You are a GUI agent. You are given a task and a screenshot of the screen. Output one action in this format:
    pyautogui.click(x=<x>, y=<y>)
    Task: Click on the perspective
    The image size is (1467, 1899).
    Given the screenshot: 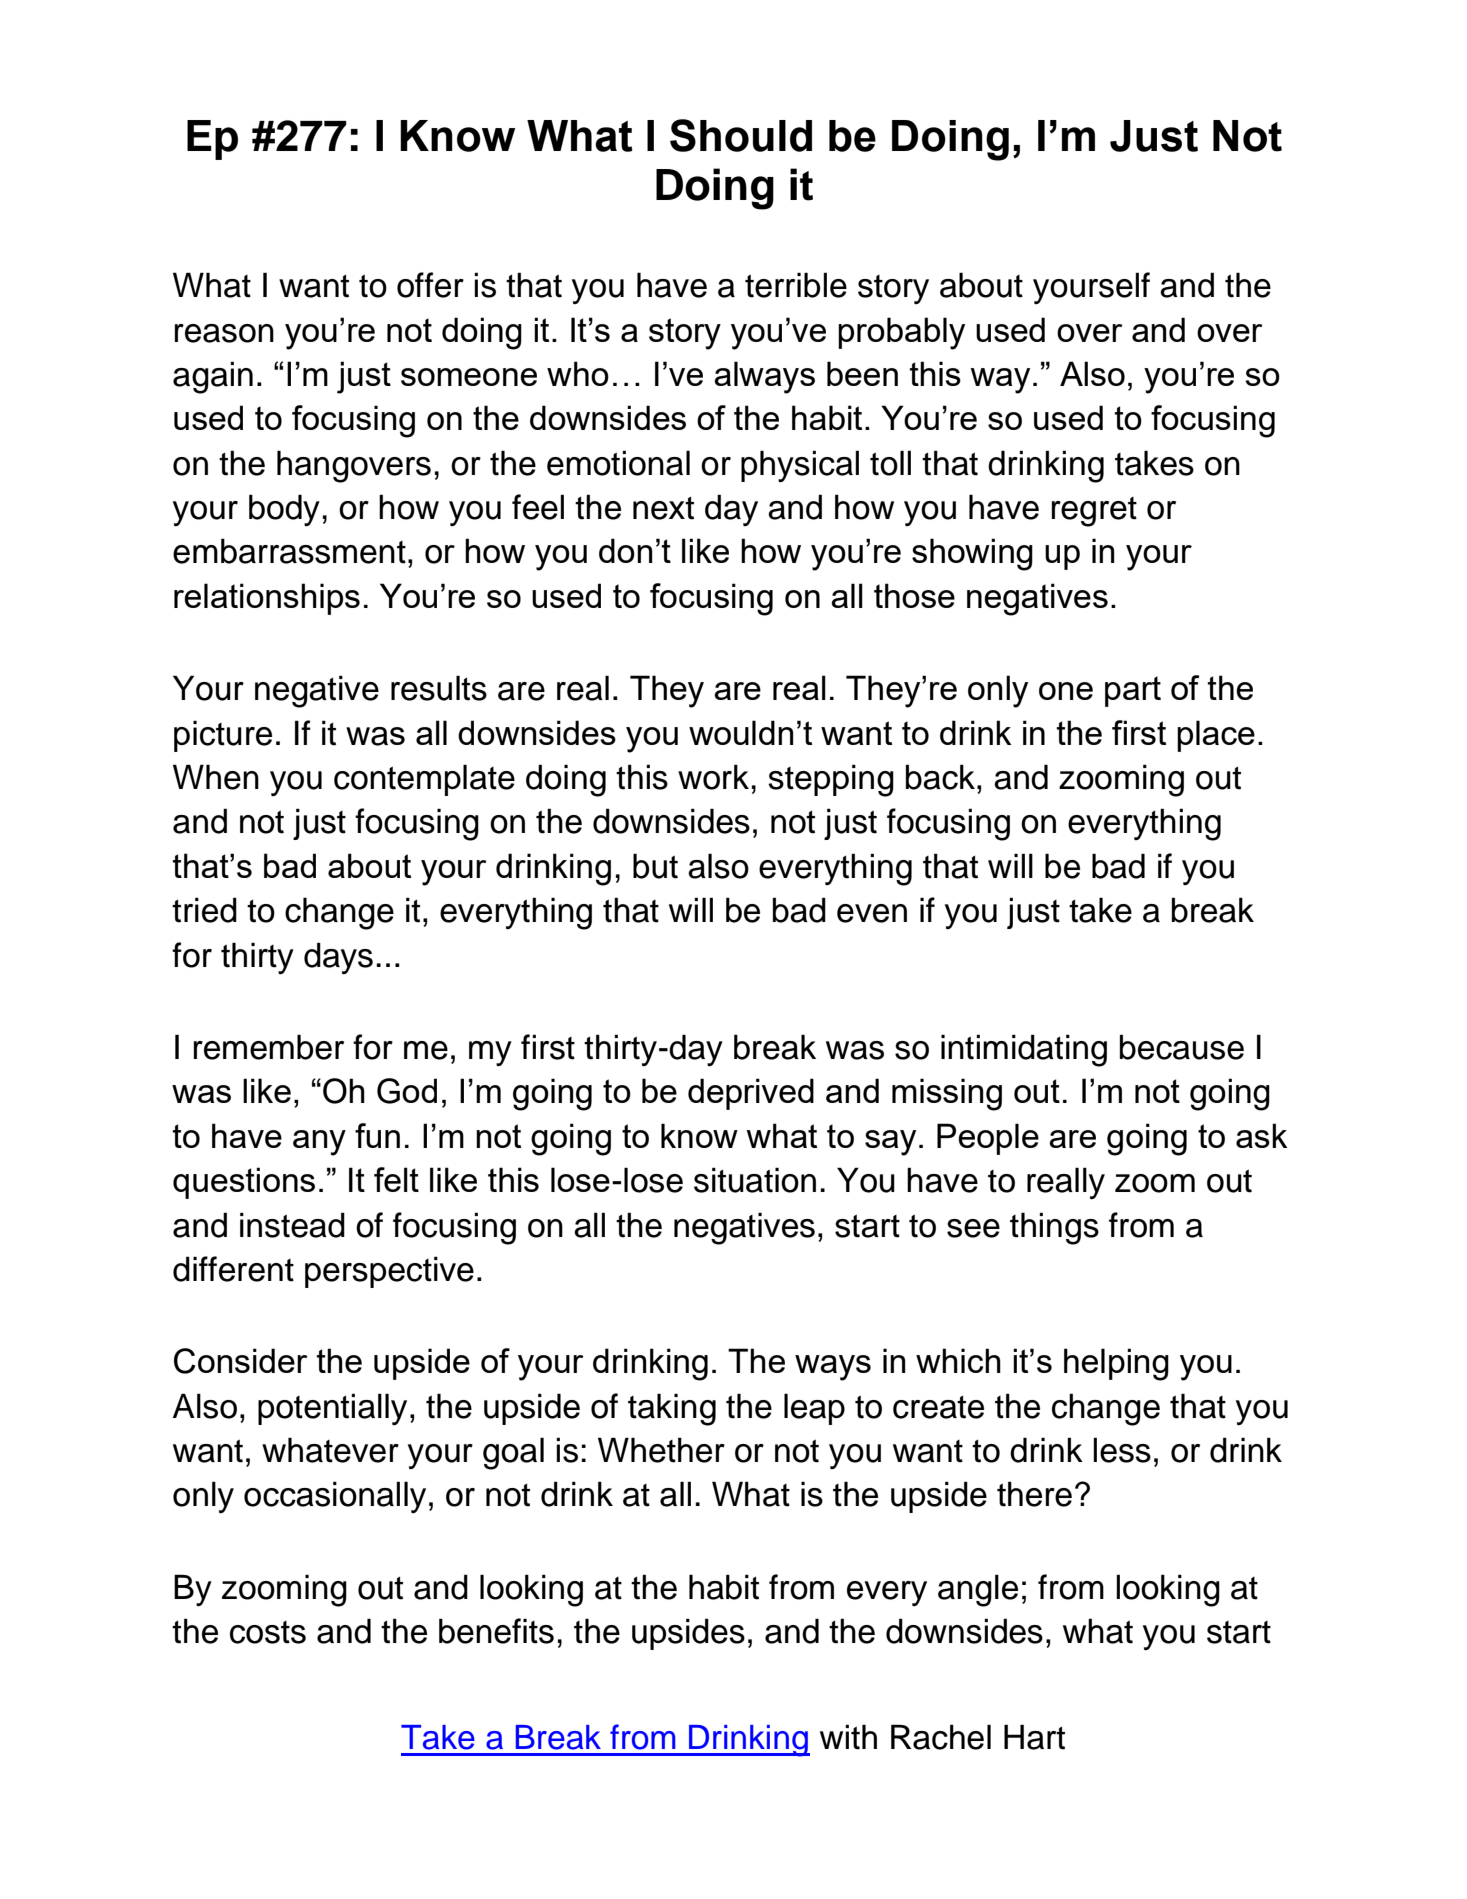 What is the action you would take?
    pyautogui.click(x=389, y=1272)
